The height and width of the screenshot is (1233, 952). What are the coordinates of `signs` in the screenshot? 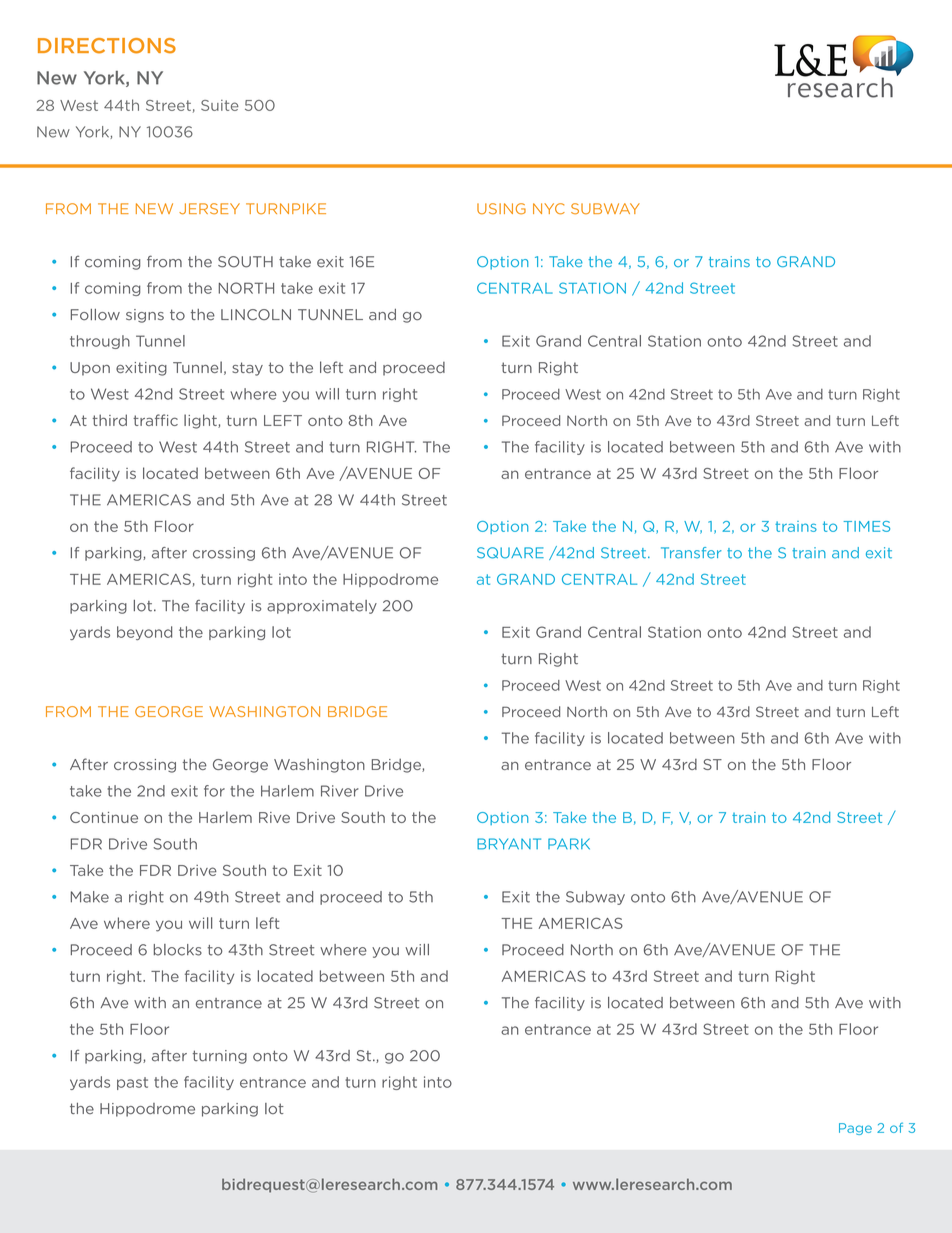 It's located at (145, 316).
